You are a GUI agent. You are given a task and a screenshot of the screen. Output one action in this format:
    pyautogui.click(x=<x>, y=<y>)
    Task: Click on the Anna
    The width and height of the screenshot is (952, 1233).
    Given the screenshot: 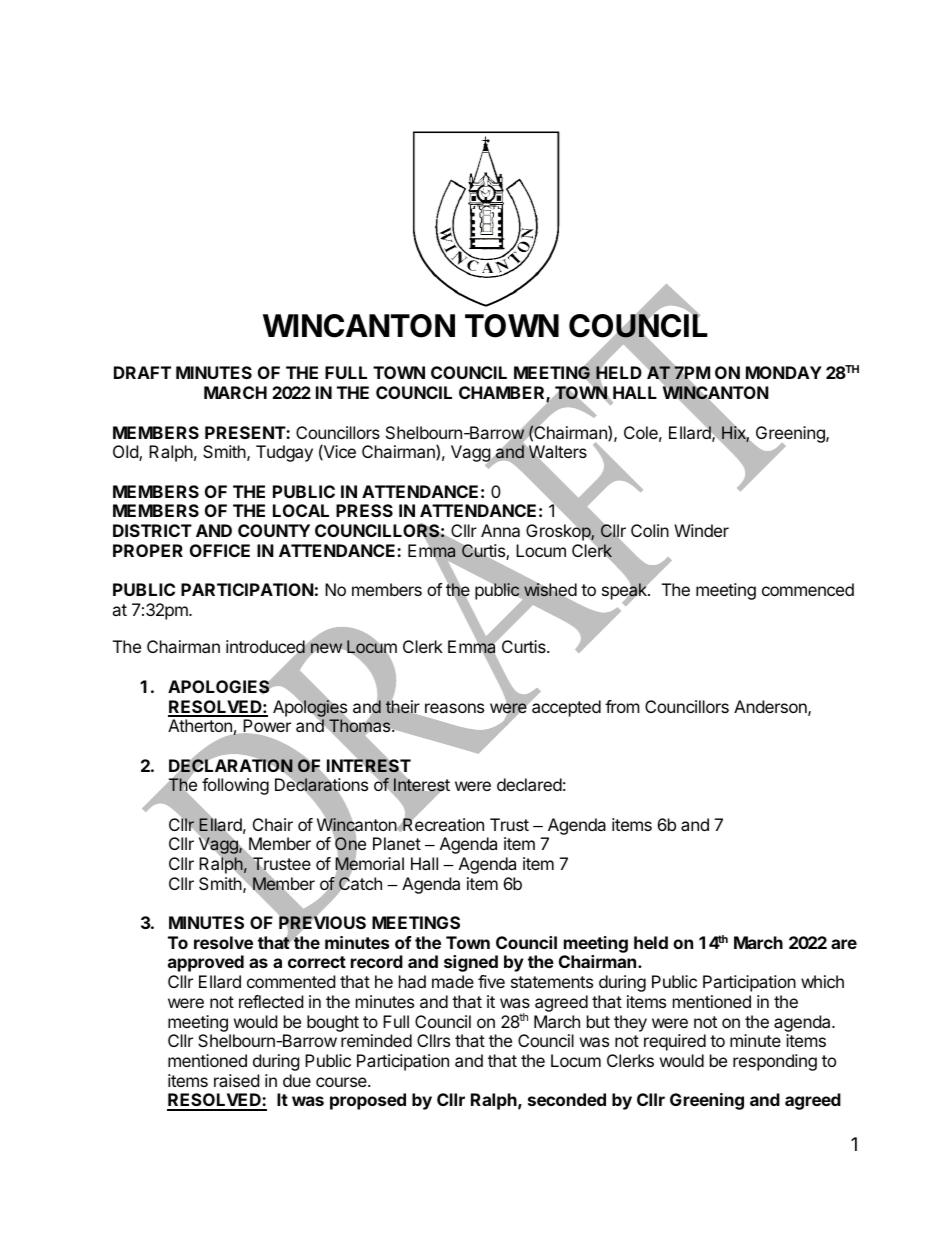 What is the action you would take?
    pyautogui.click(x=500, y=530)
